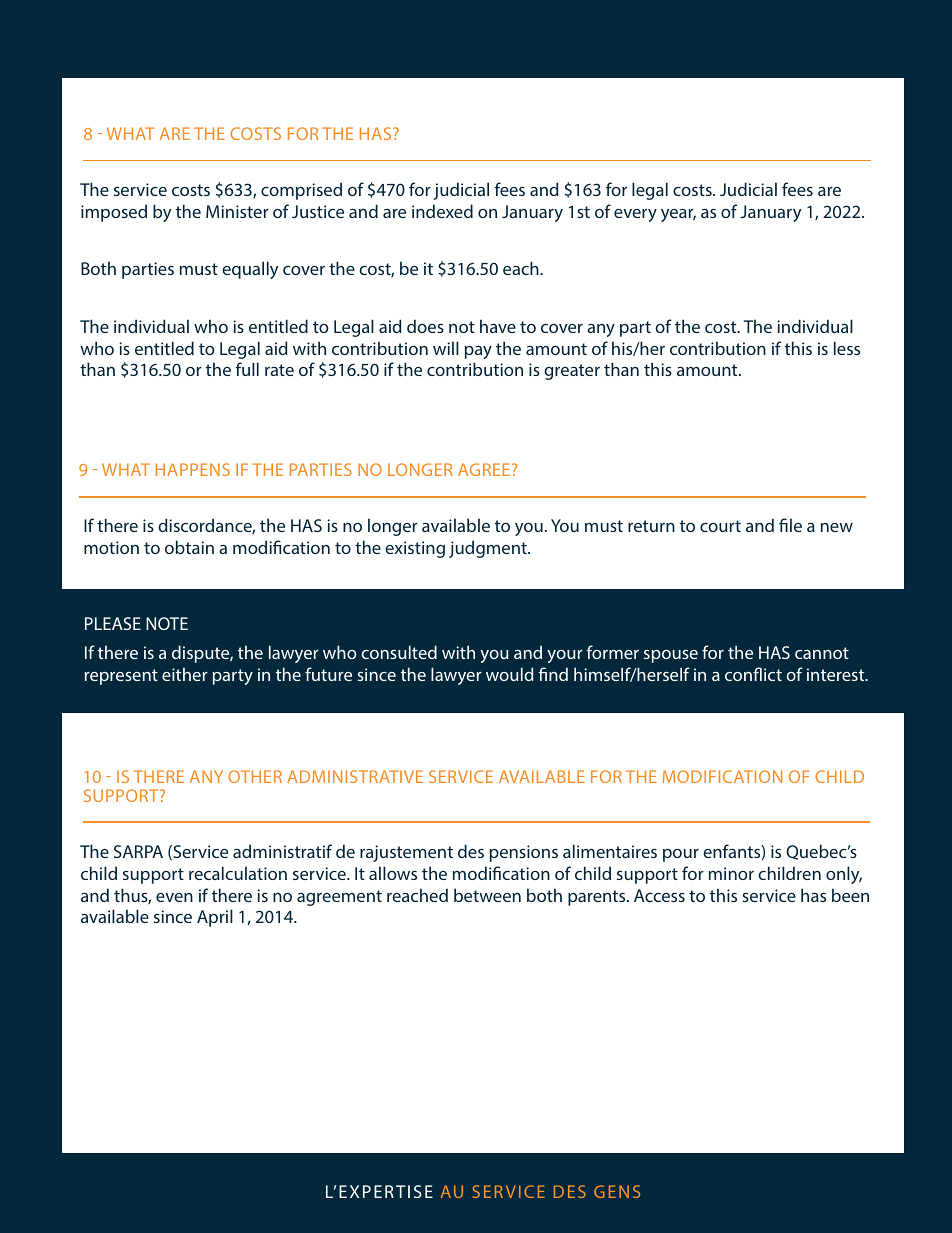 The height and width of the document is (1233, 952). What do you see at coordinates (237, 211) in the document?
I see `Minister` at bounding box center [237, 211].
